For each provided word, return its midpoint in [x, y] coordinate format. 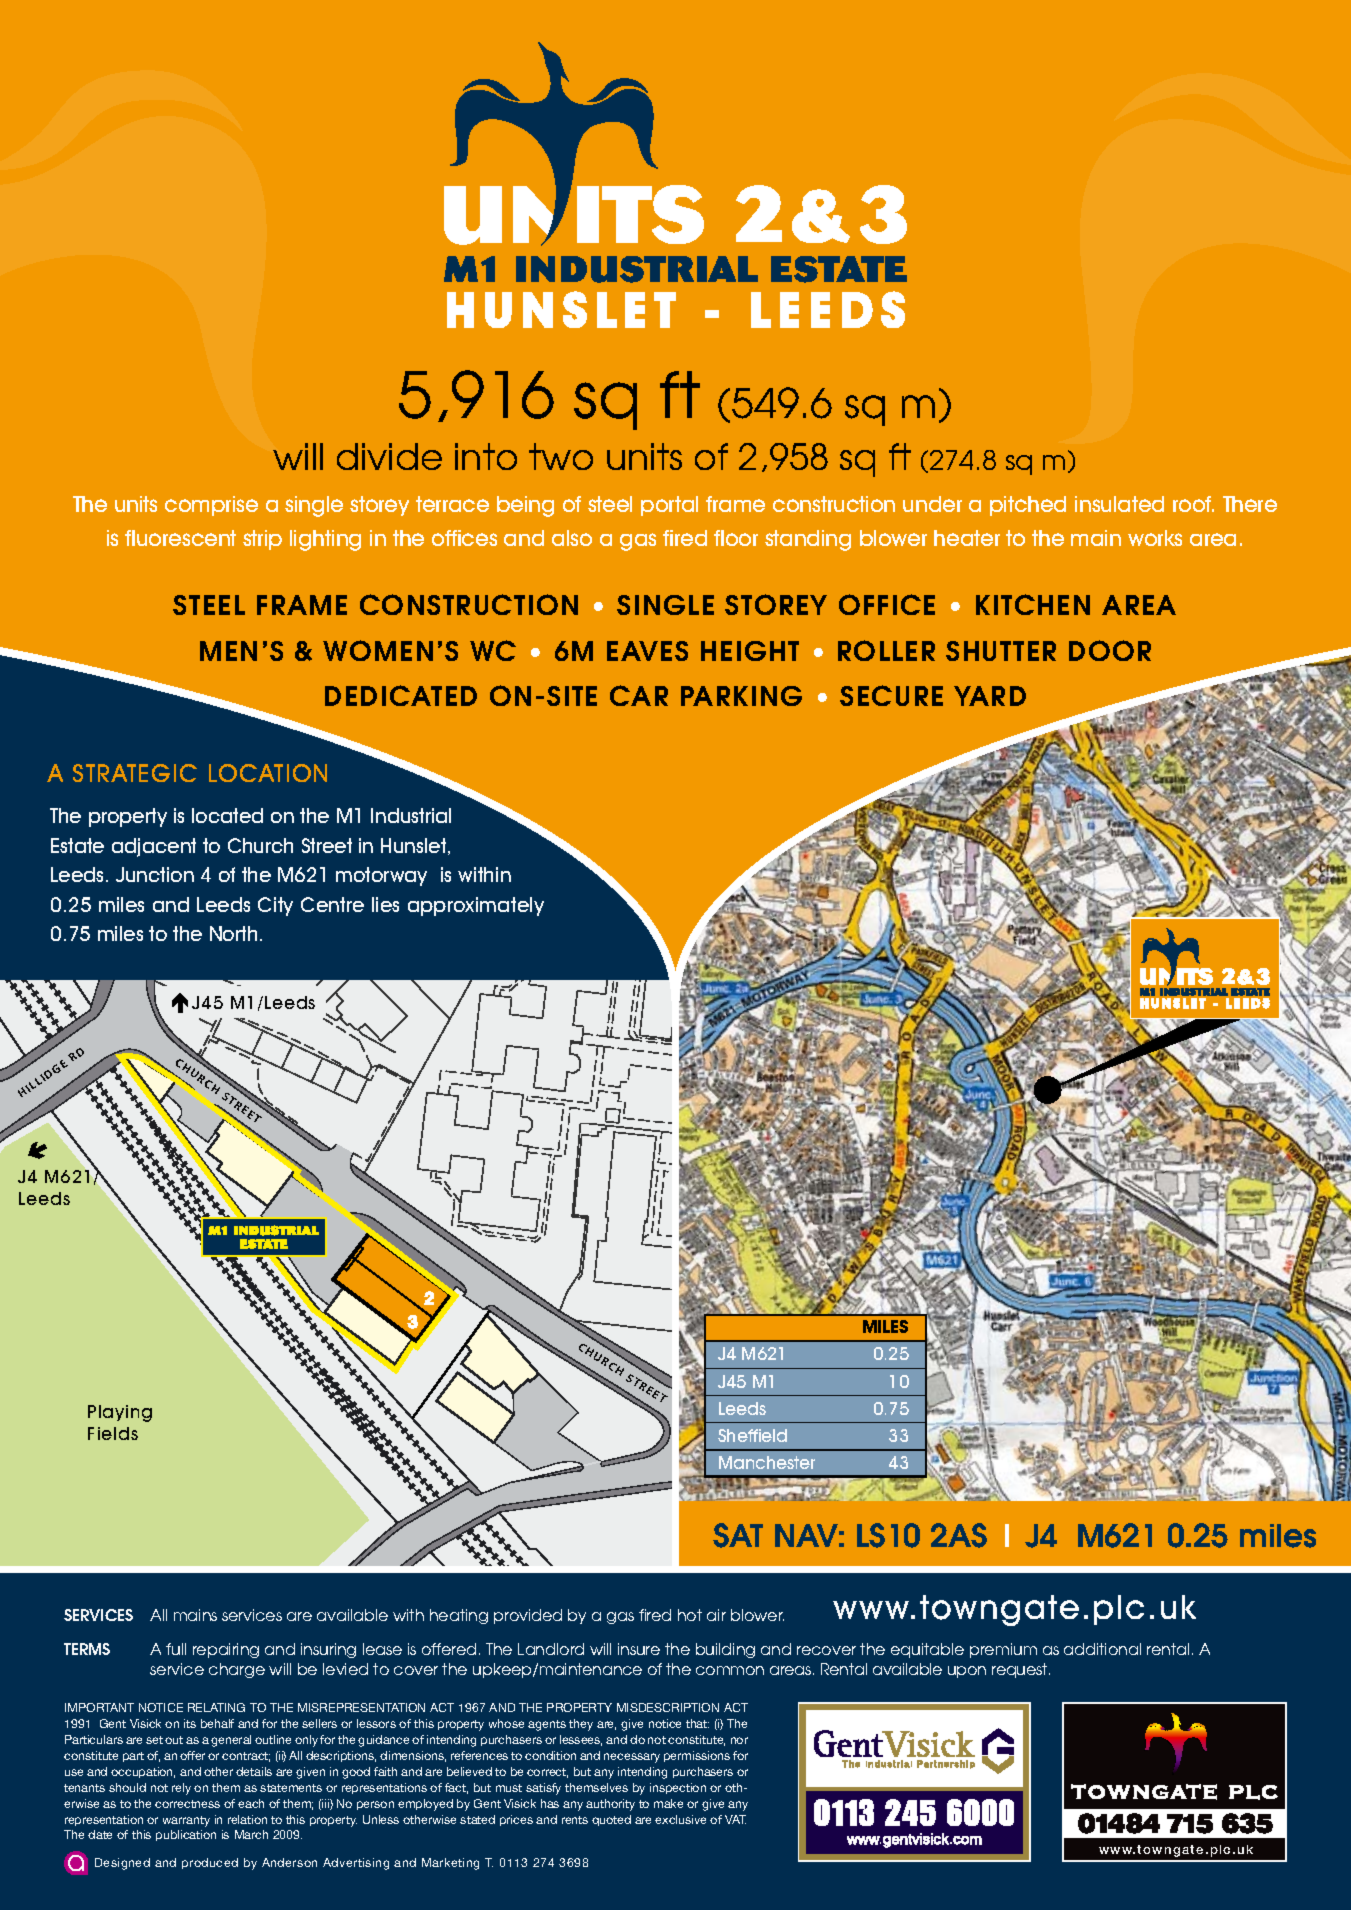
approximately [476, 906]
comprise [211, 506]
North [233, 933]
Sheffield [752, 1435]
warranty [186, 1821]
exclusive [680, 1819]
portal [669, 506]
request [1021, 1670]
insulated [1119, 504]
